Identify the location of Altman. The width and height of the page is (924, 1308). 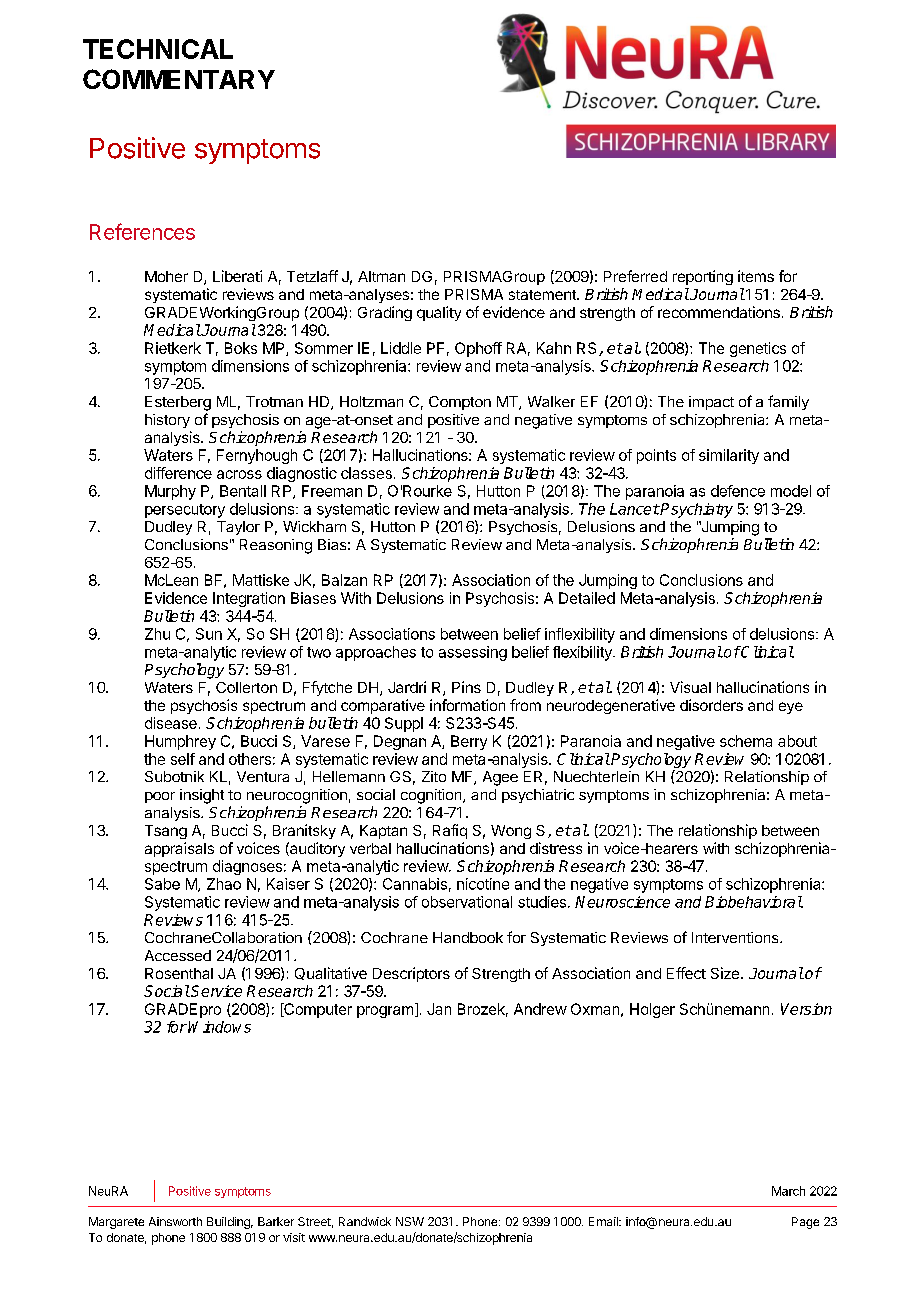
(381, 276).
